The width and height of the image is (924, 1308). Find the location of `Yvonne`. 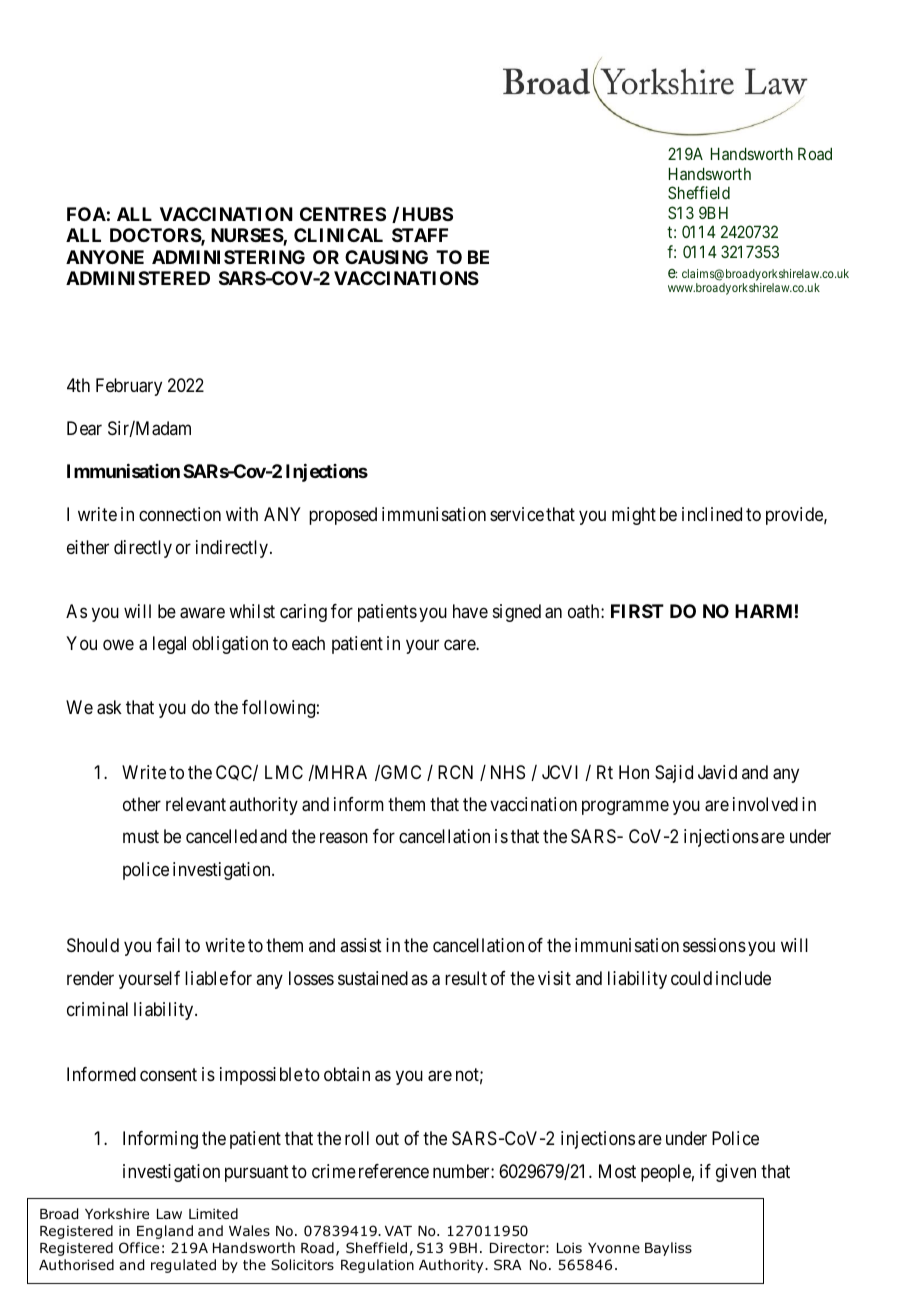

Yvonne is located at coordinates (614, 1248).
